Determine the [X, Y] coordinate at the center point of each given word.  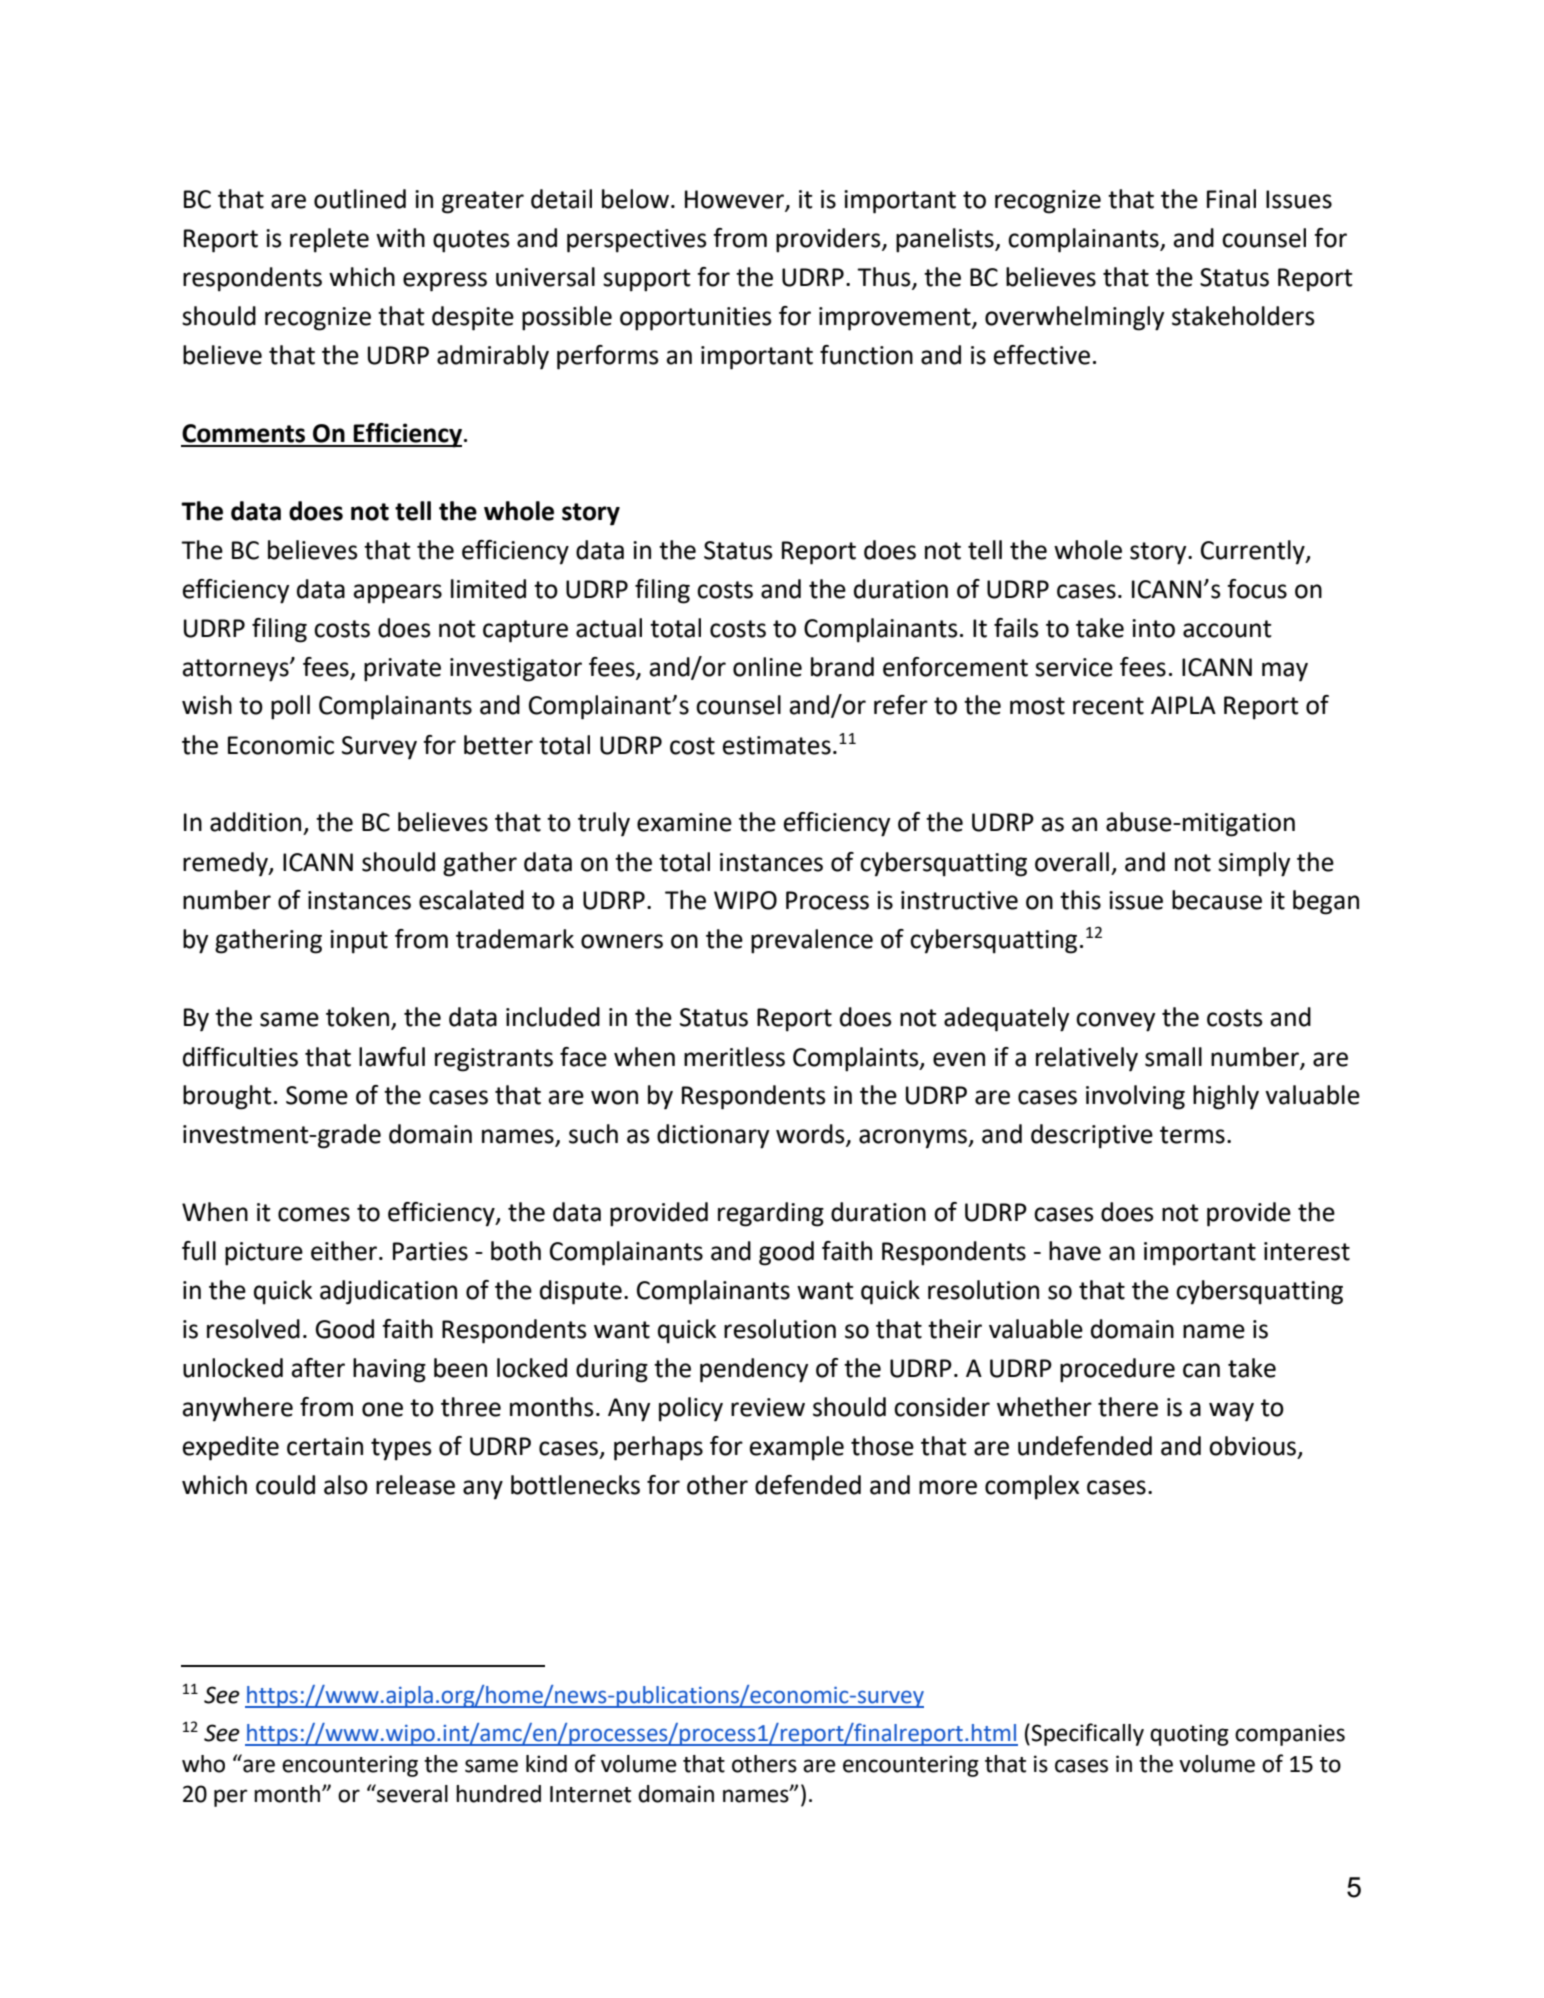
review [768, 1407]
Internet [590, 1794]
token [357, 1017]
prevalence [812, 941]
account [1227, 629]
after [318, 1368]
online [767, 667]
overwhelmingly [1074, 318]
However [735, 200]
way [1231, 1412]
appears [398, 594]
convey [1115, 1022]
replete [329, 240]
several [411, 1793]
